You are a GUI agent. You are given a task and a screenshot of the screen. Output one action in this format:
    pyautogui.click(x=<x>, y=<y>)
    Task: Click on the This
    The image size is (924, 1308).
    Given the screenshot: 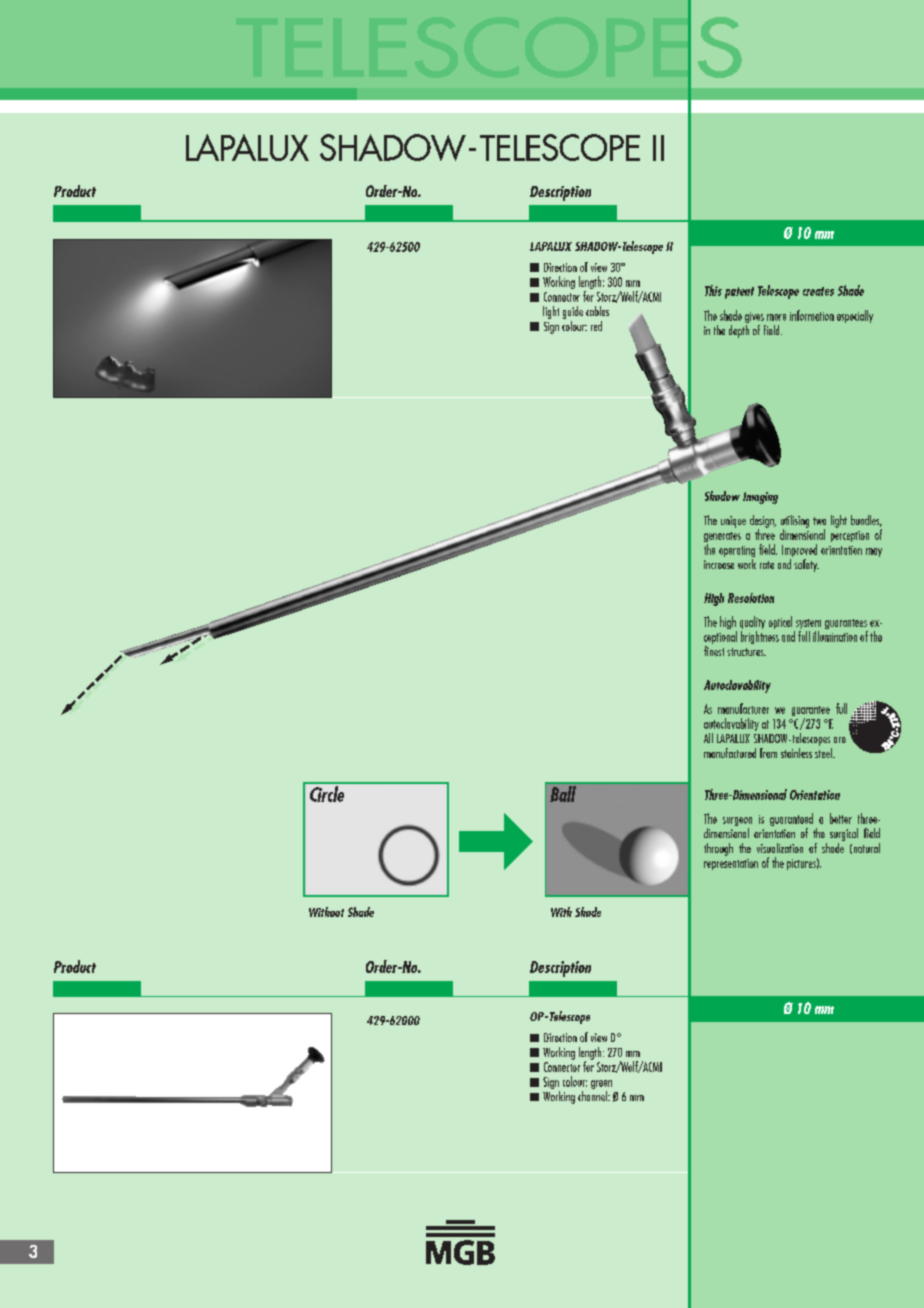 What is the action you would take?
    pyautogui.click(x=713, y=290)
